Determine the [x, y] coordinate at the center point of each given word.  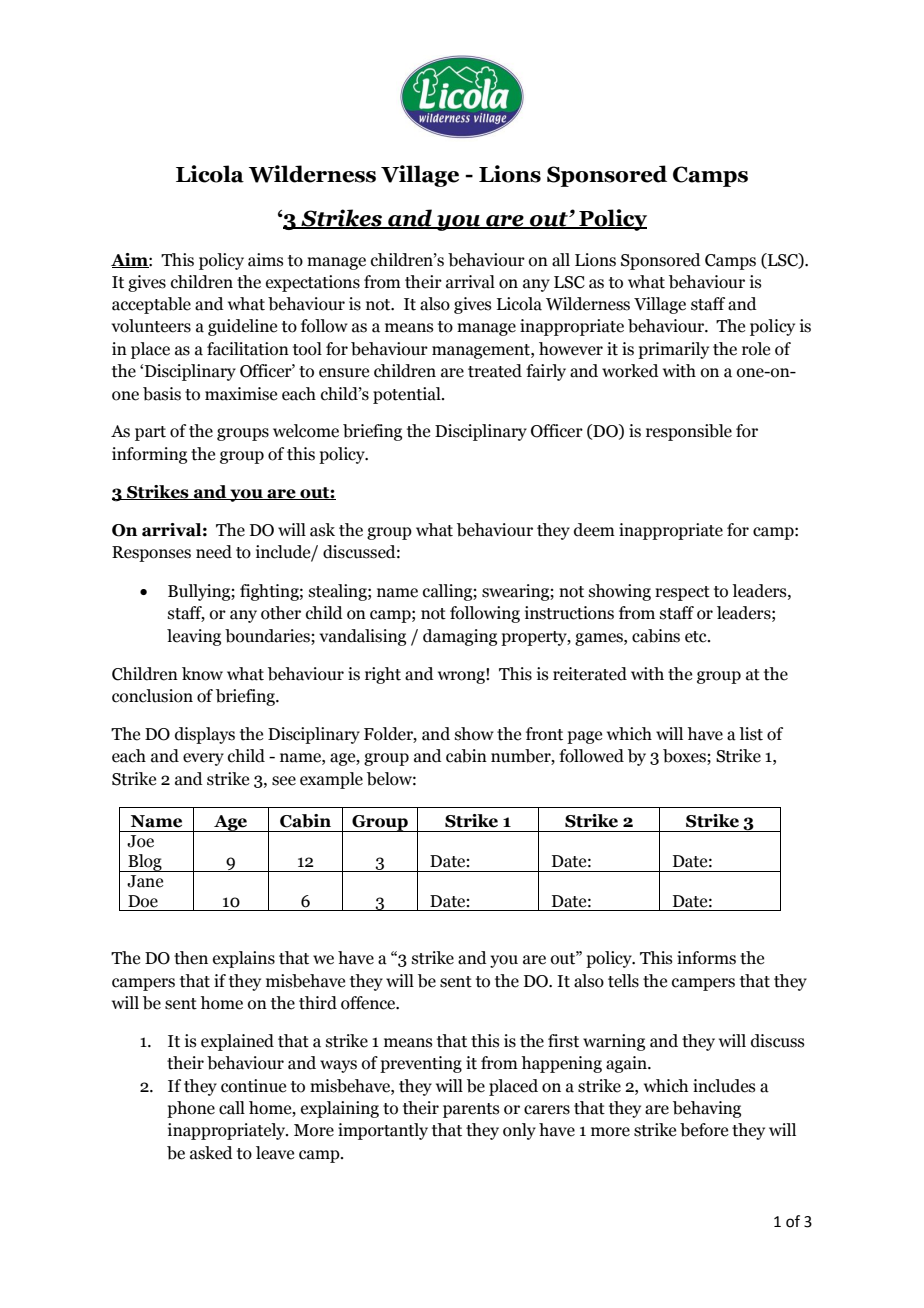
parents [471, 1110]
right [383, 675]
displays [205, 735]
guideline [242, 327]
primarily [673, 350]
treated [495, 371]
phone [191, 1109]
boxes [685, 757]
